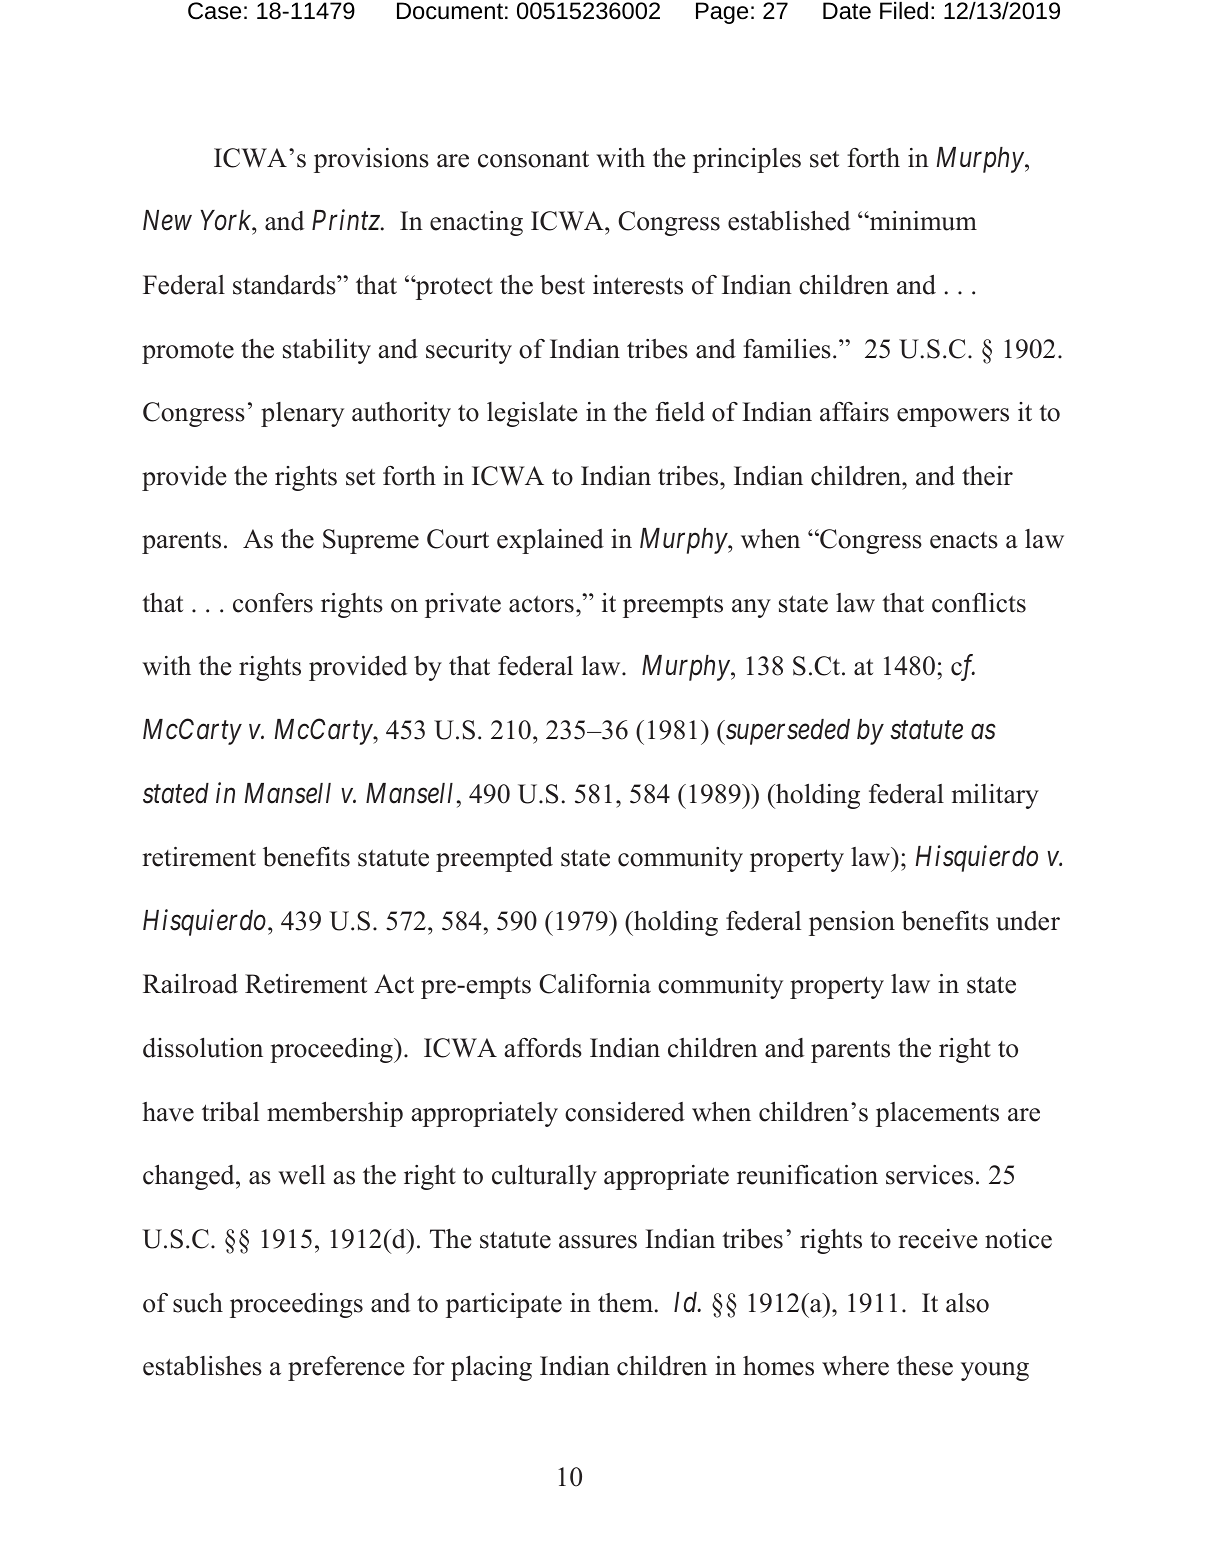  I want to click on such, so click(198, 1303).
